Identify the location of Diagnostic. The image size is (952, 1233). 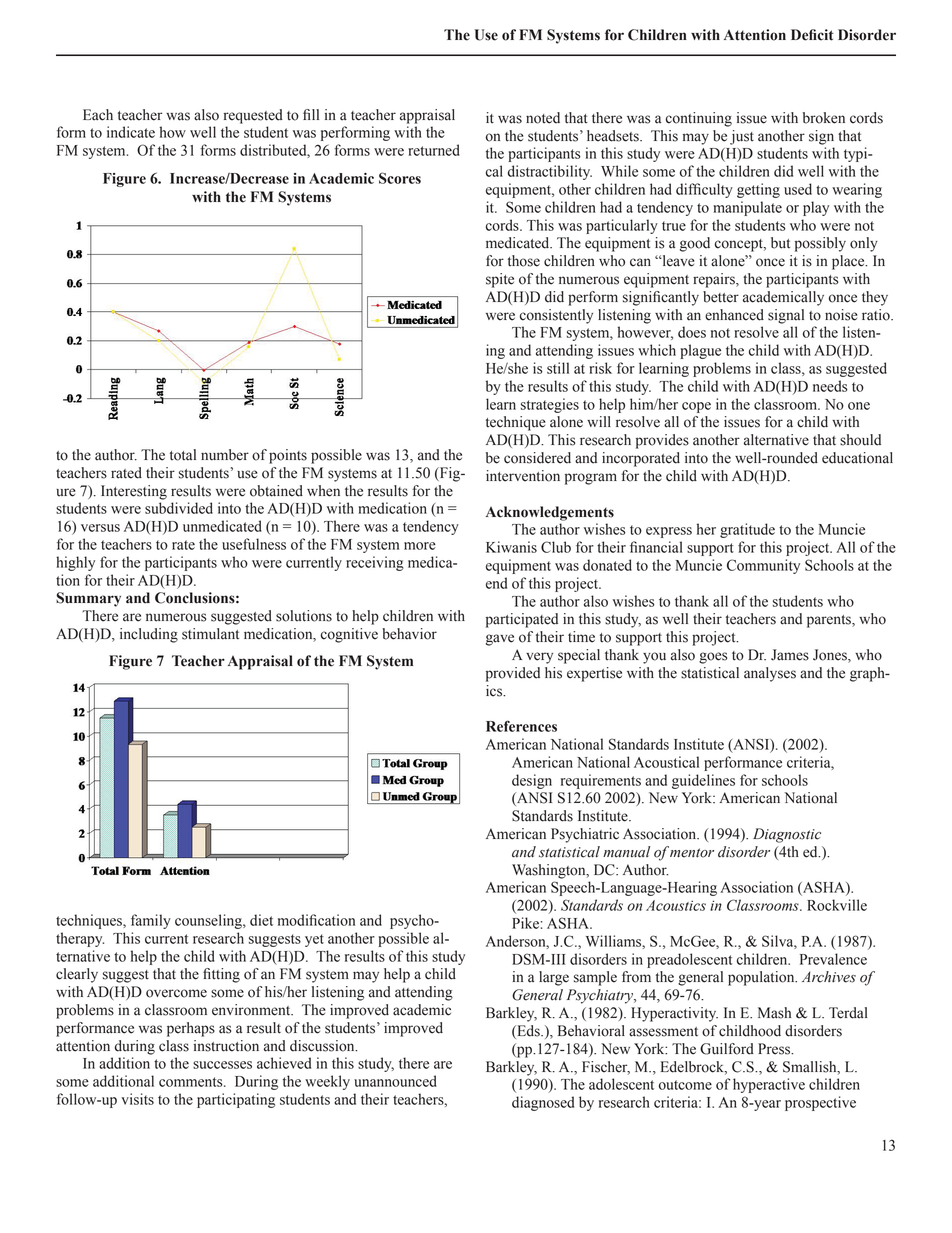
(787, 835).
